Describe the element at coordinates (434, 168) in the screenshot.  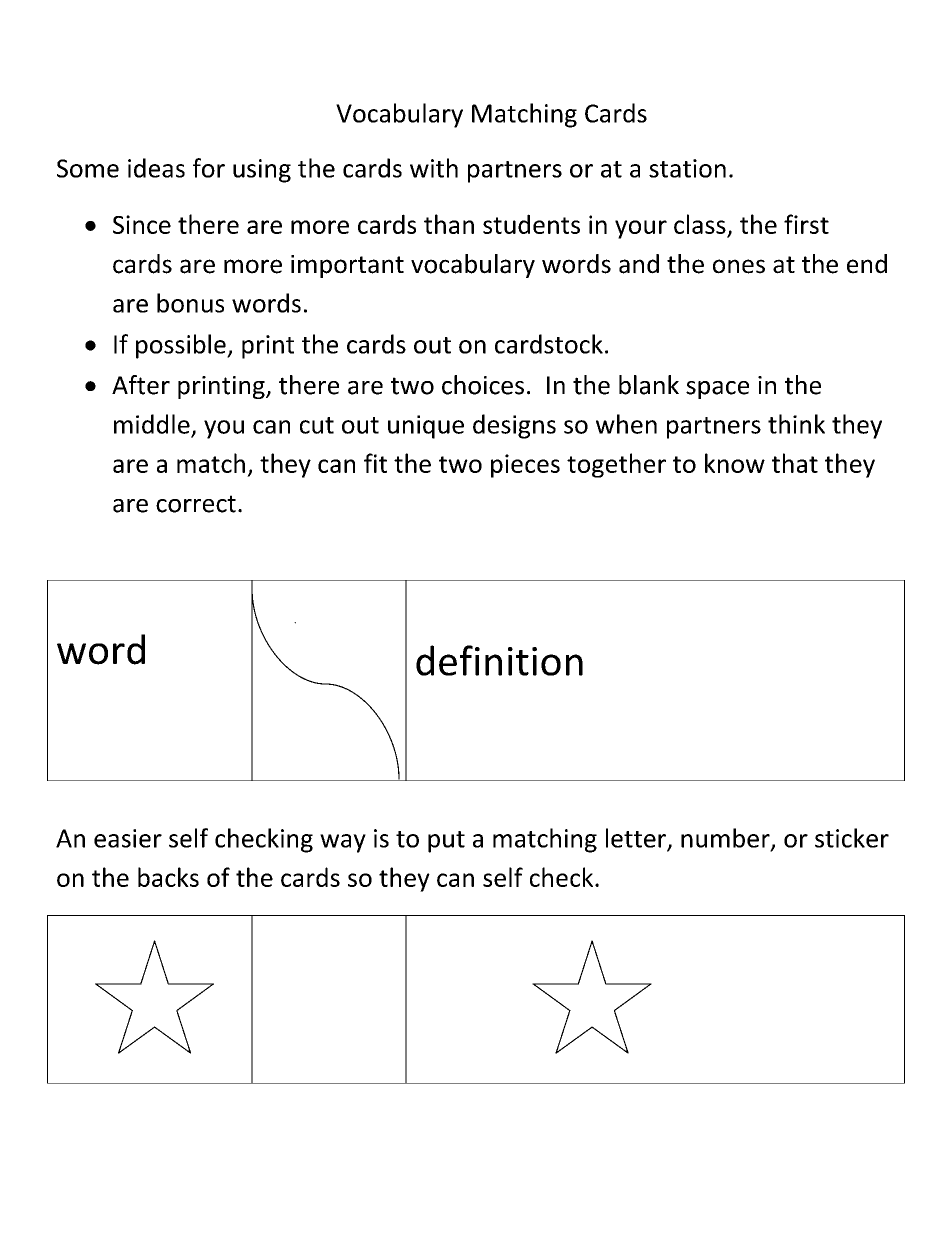
I see `with` at that location.
